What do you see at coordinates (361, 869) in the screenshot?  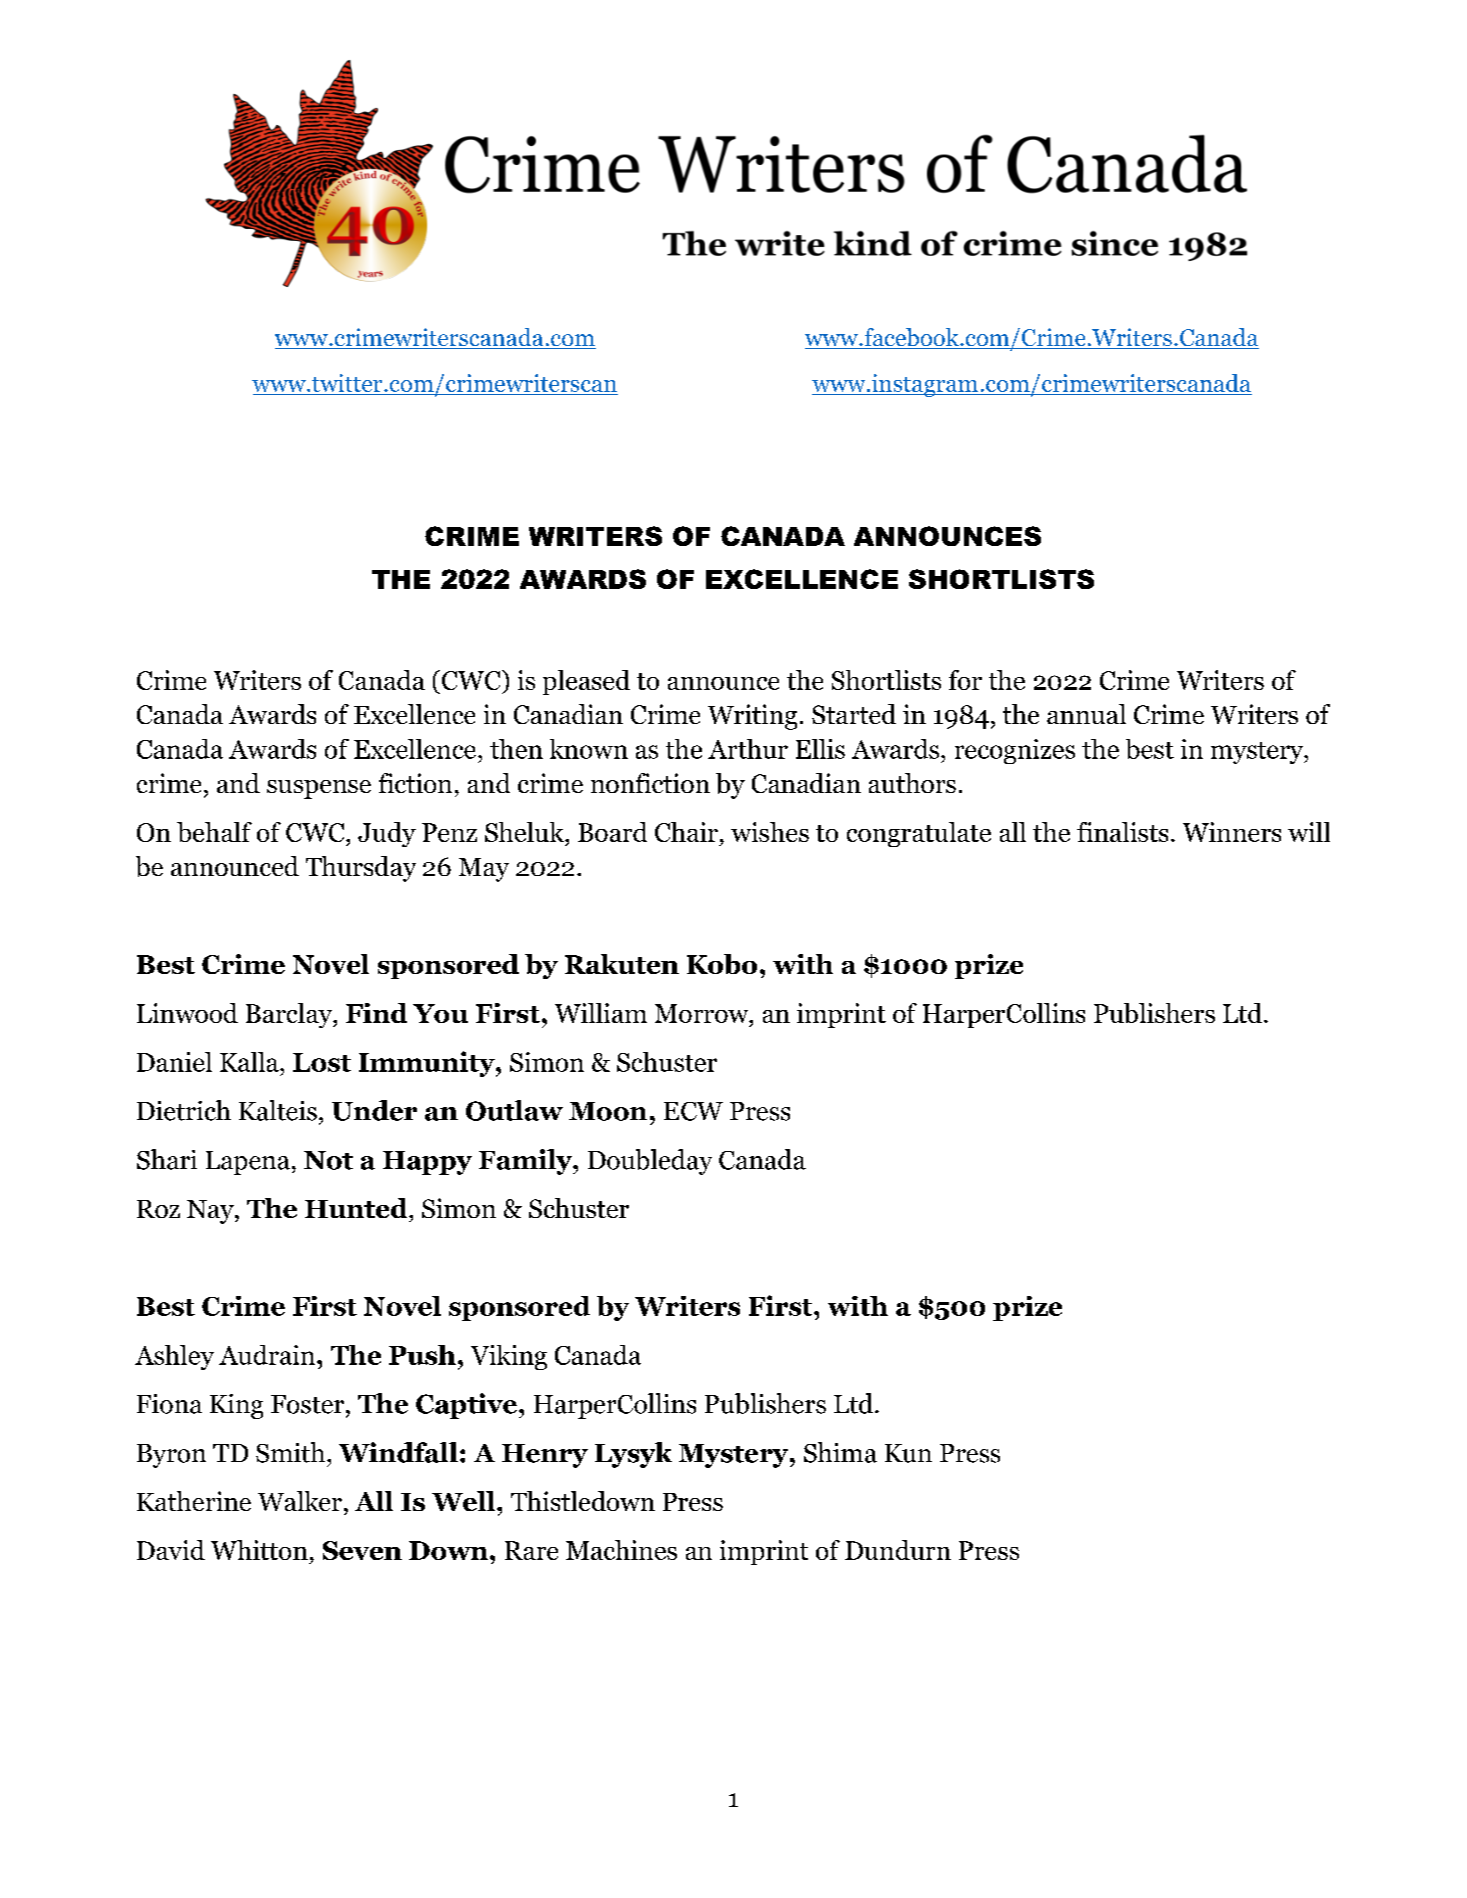 I see `Thursday` at bounding box center [361, 869].
